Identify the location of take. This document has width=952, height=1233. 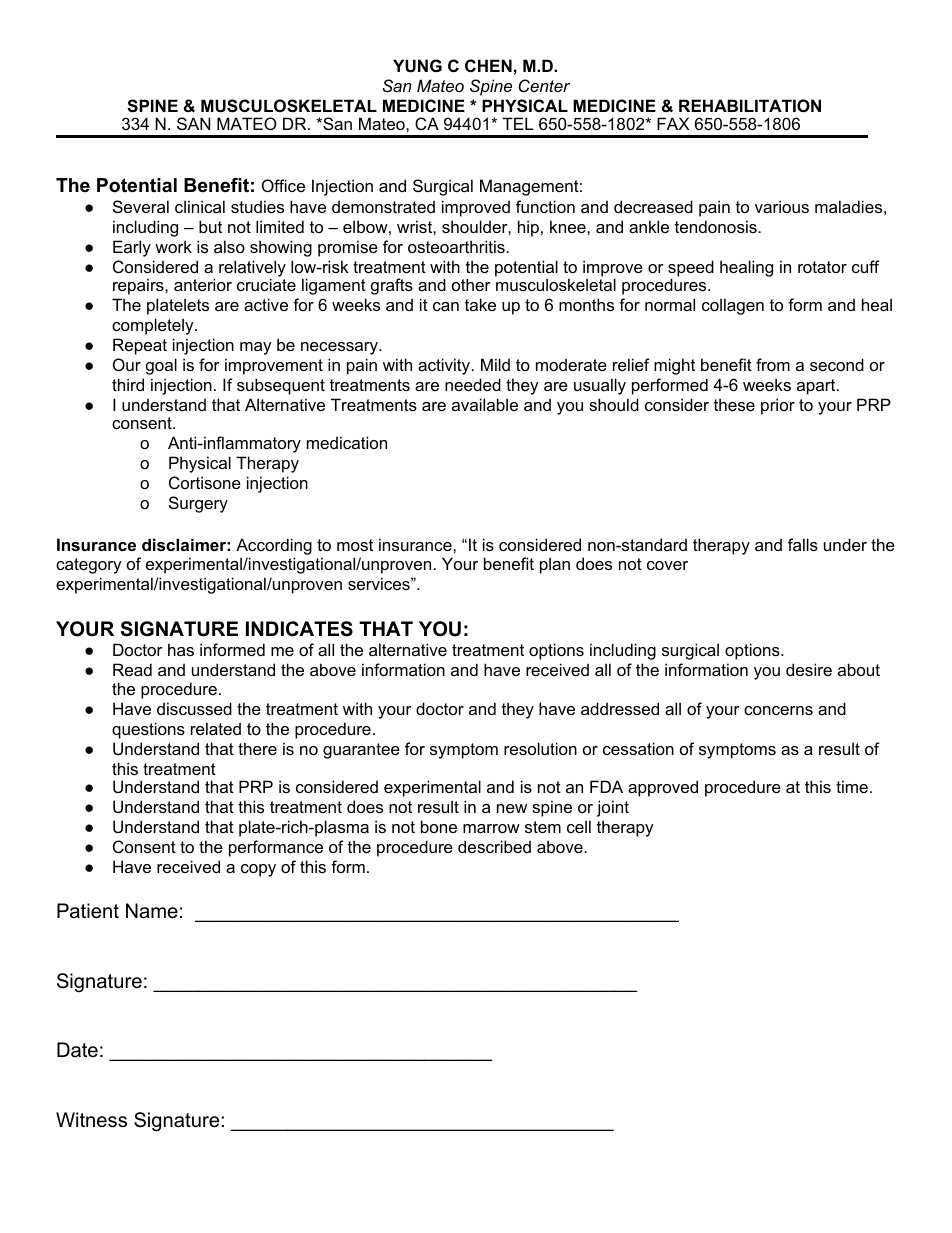
(480, 304).
